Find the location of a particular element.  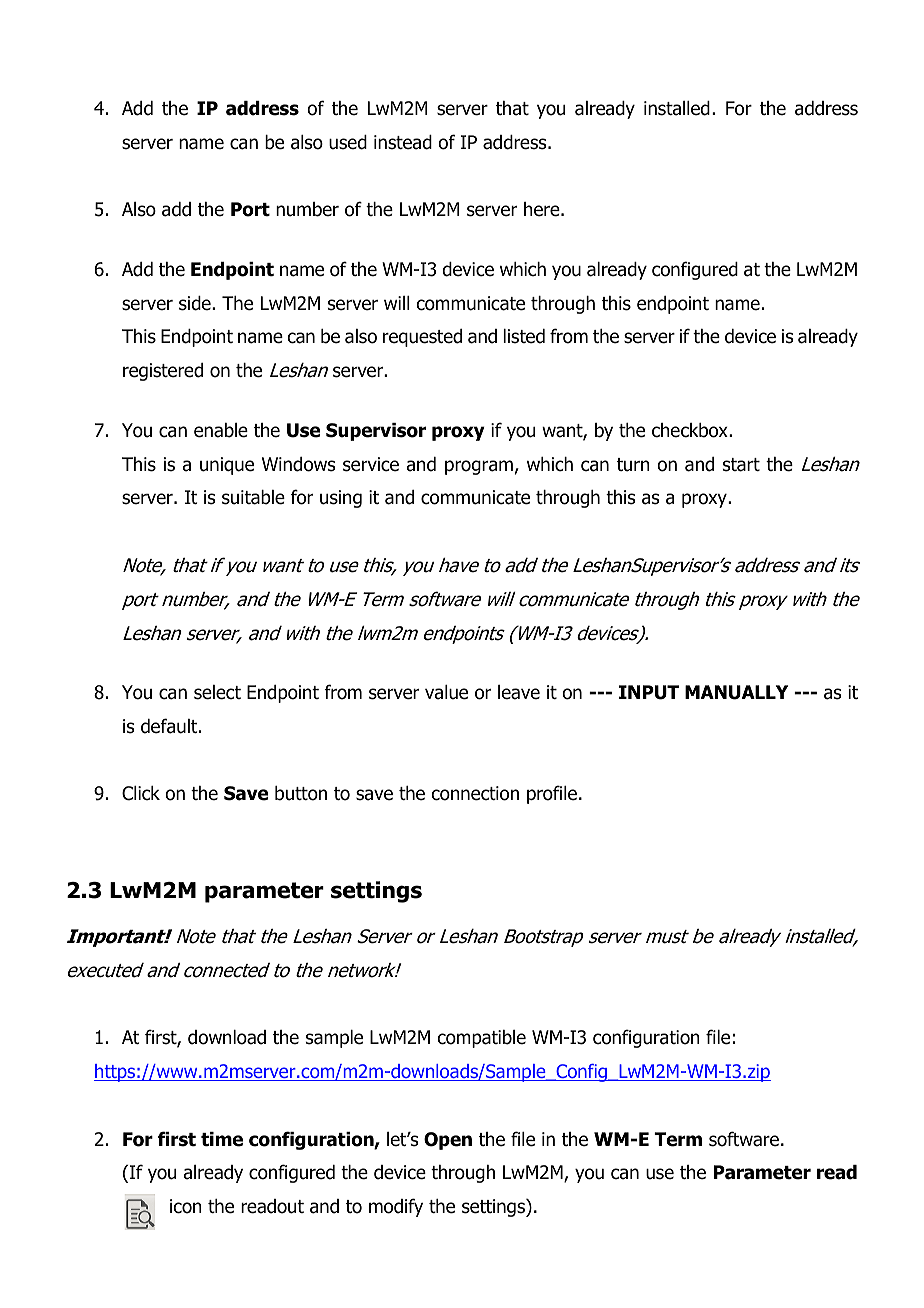

instead is located at coordinates (403, 142).
